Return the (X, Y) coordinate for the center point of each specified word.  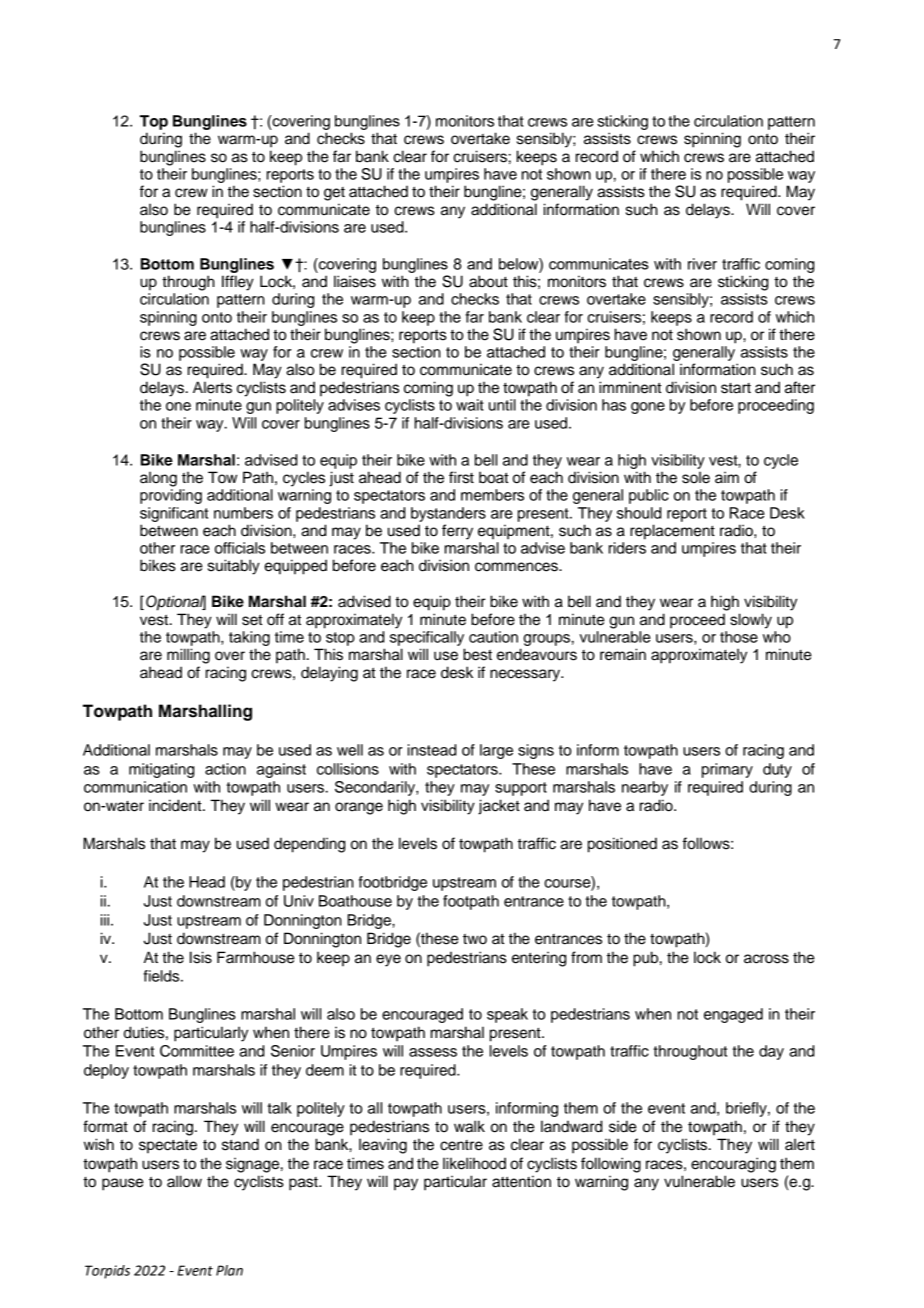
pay (406, 1184)
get (334, 194)
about (488, 281)
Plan (229, 1270)
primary (727, 770)
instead (432, 750)
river (702, 264)
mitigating (161, 770)
